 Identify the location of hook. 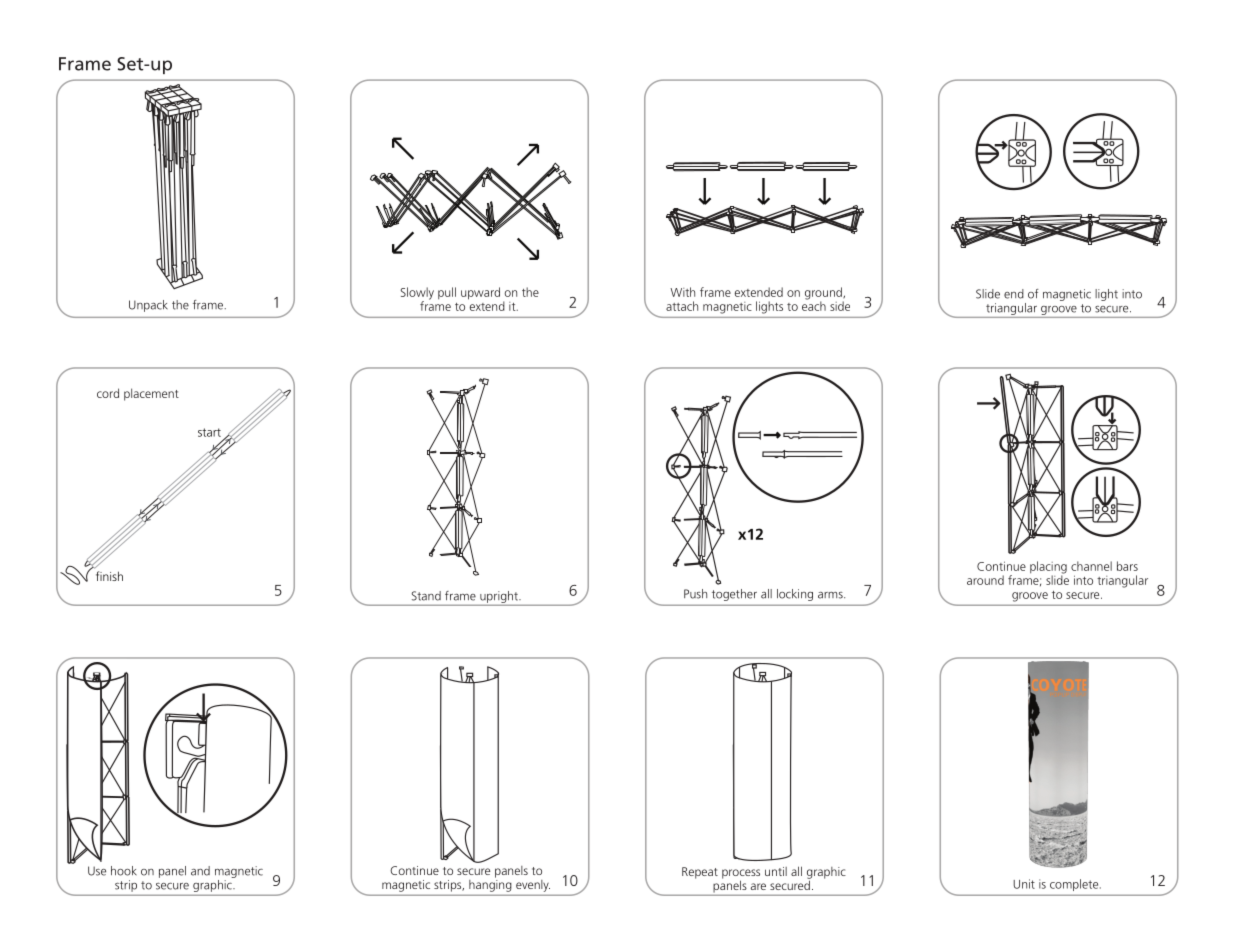
(124, 871).
